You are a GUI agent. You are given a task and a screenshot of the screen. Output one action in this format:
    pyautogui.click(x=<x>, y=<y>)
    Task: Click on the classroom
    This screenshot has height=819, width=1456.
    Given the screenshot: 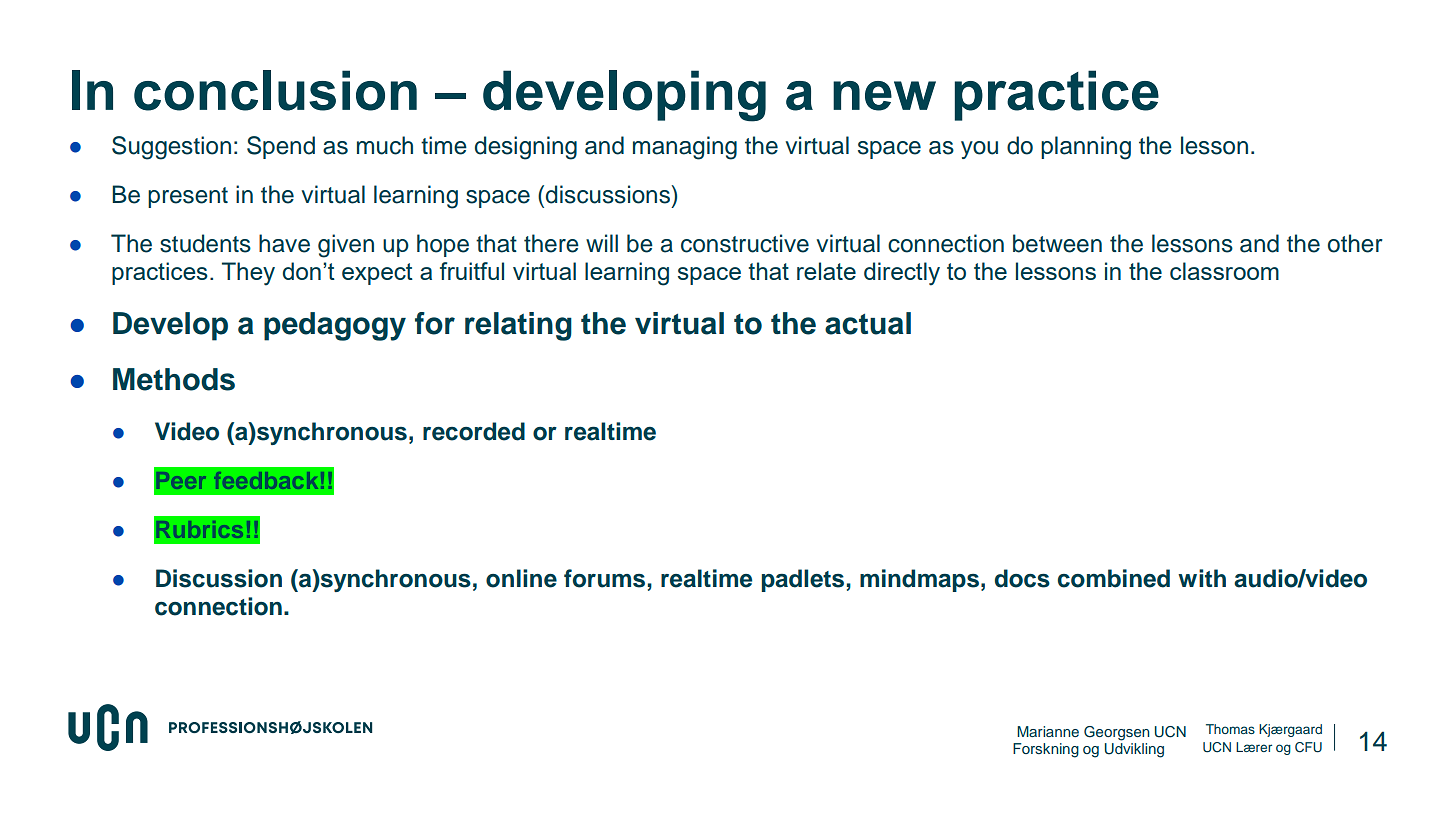 What is the action you would take?
    pyautogui.click(x=1224, y=271)
